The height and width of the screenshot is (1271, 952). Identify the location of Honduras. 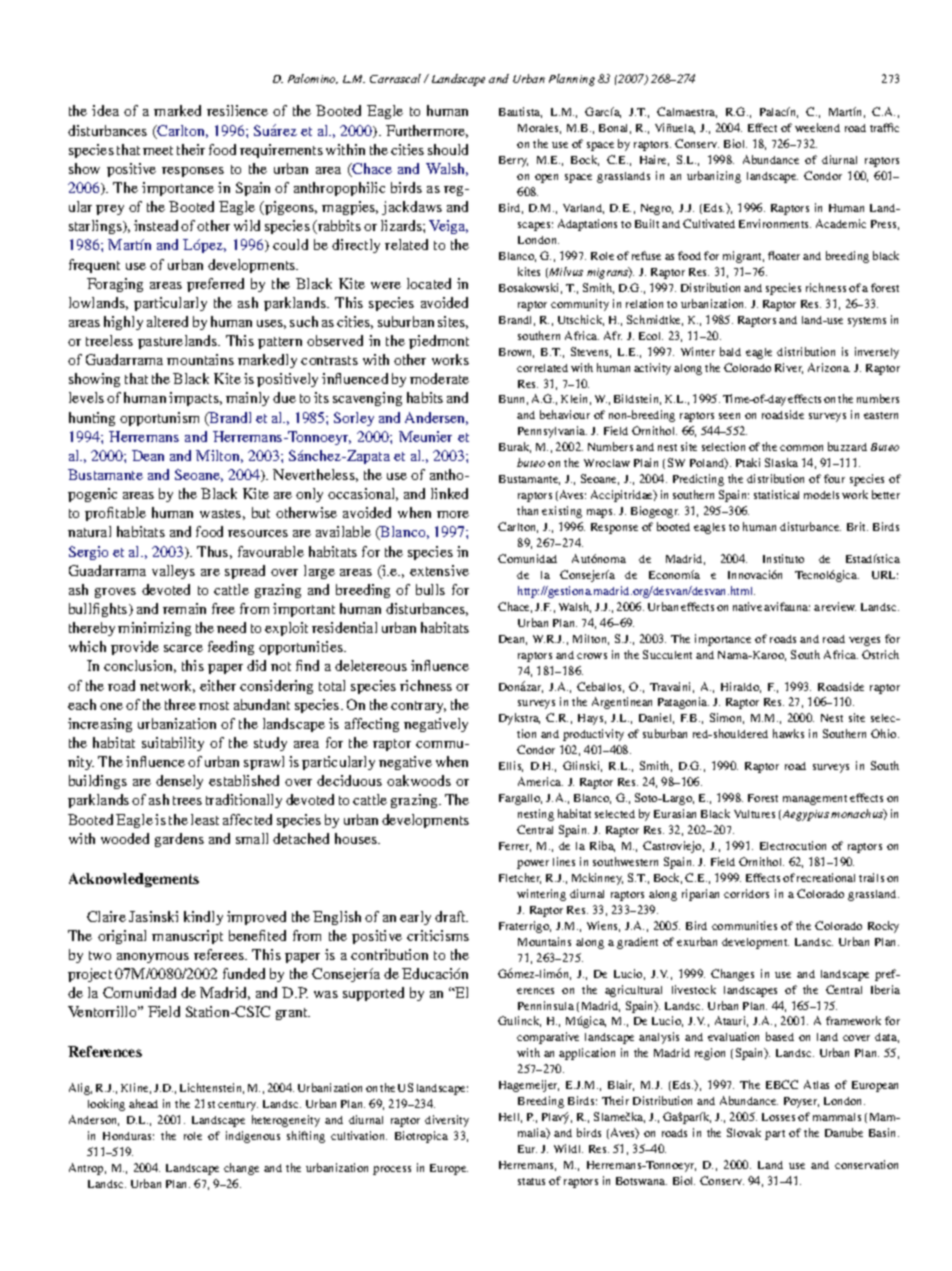
(128, 1136).
